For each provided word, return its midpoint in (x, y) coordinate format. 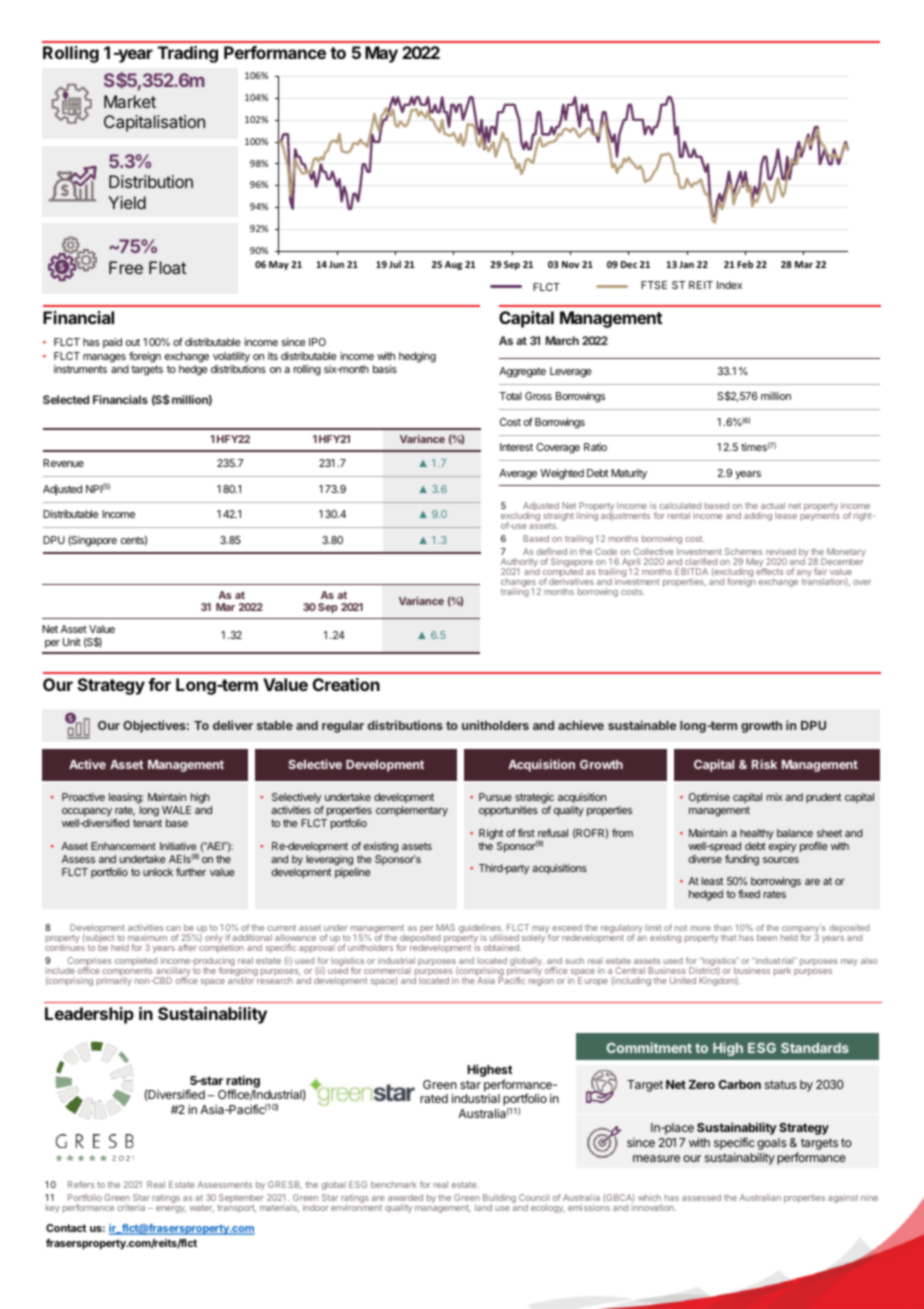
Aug (453, 265)
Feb (745, 264)
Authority (520, 564)
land (483, 1207)
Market (130, 101)
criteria (131, 1207)
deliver (233, 725)
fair (820, 571)
